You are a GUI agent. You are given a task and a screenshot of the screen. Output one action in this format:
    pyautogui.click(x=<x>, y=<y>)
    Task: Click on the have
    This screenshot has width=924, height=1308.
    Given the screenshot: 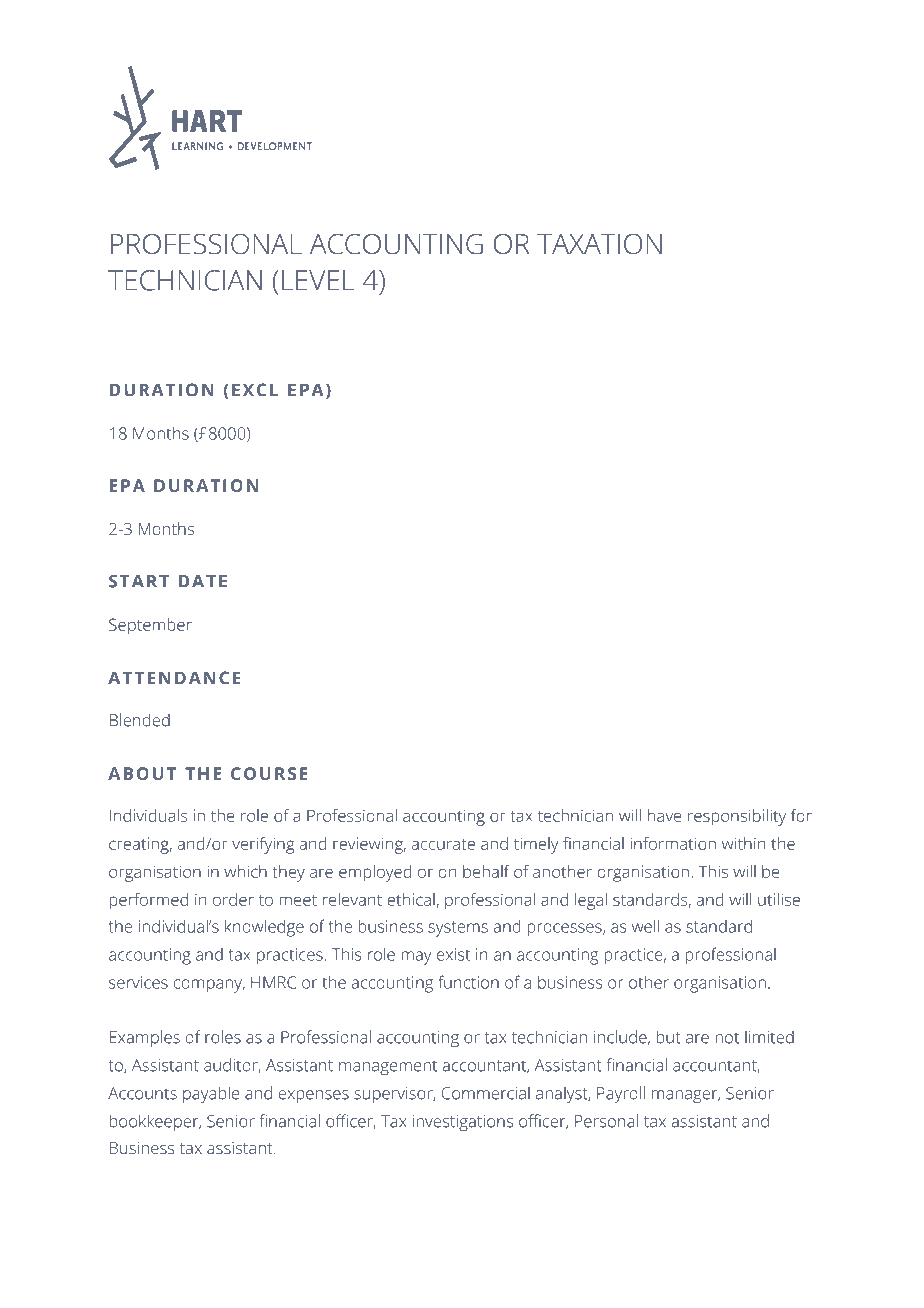 What is the action you would take?
    pyautogui.click(x=665, y=815)
